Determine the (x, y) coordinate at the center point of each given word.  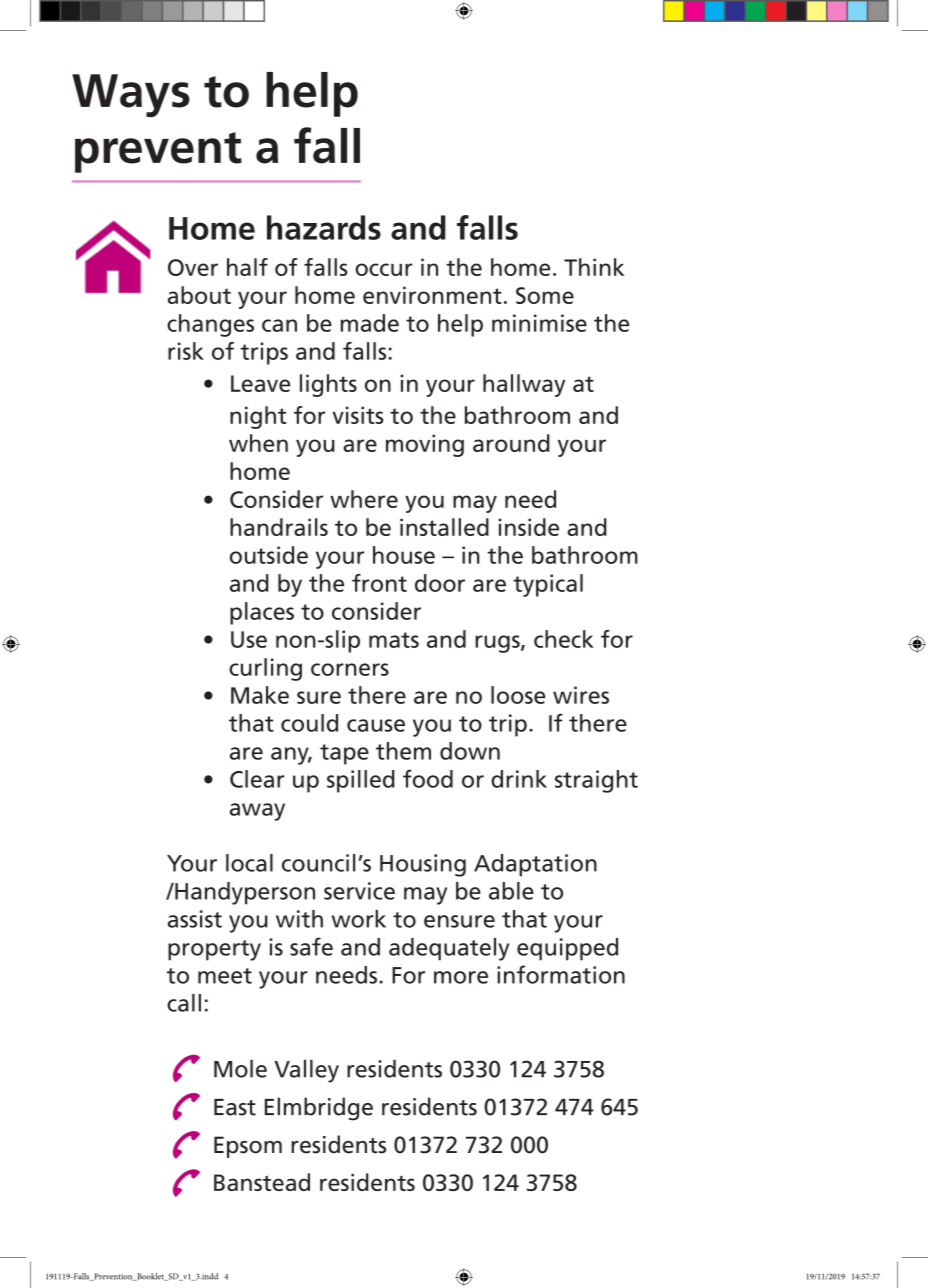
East (235, 1107)
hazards (324, 227)
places (262, 613)
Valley (306, 1071)
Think (594, 267)
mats (394, 640)
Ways (131, 95)
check (564, 639)
